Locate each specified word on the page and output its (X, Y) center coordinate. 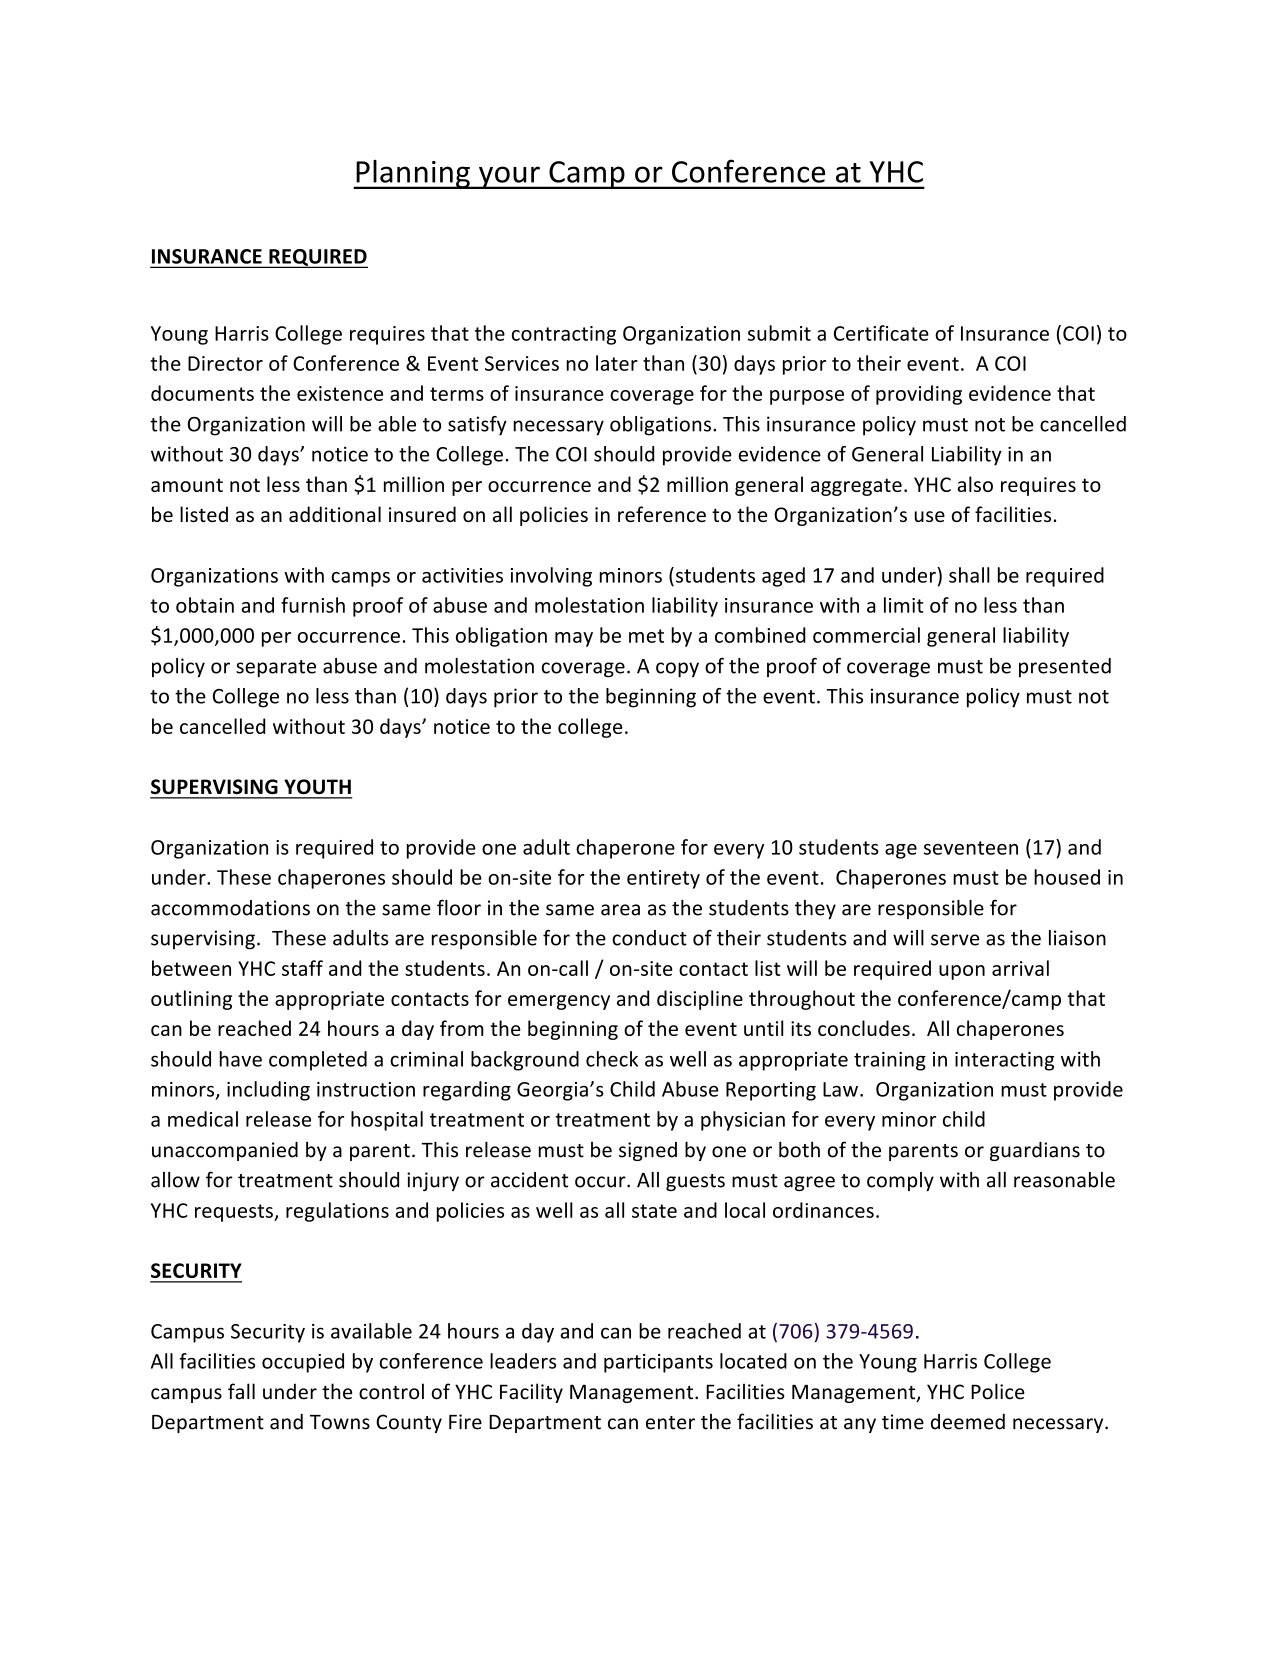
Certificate (881, 333)
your (509, 177)
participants (658, 1363)
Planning (413, 174)
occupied (303, 1363)
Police (998, 1391)
